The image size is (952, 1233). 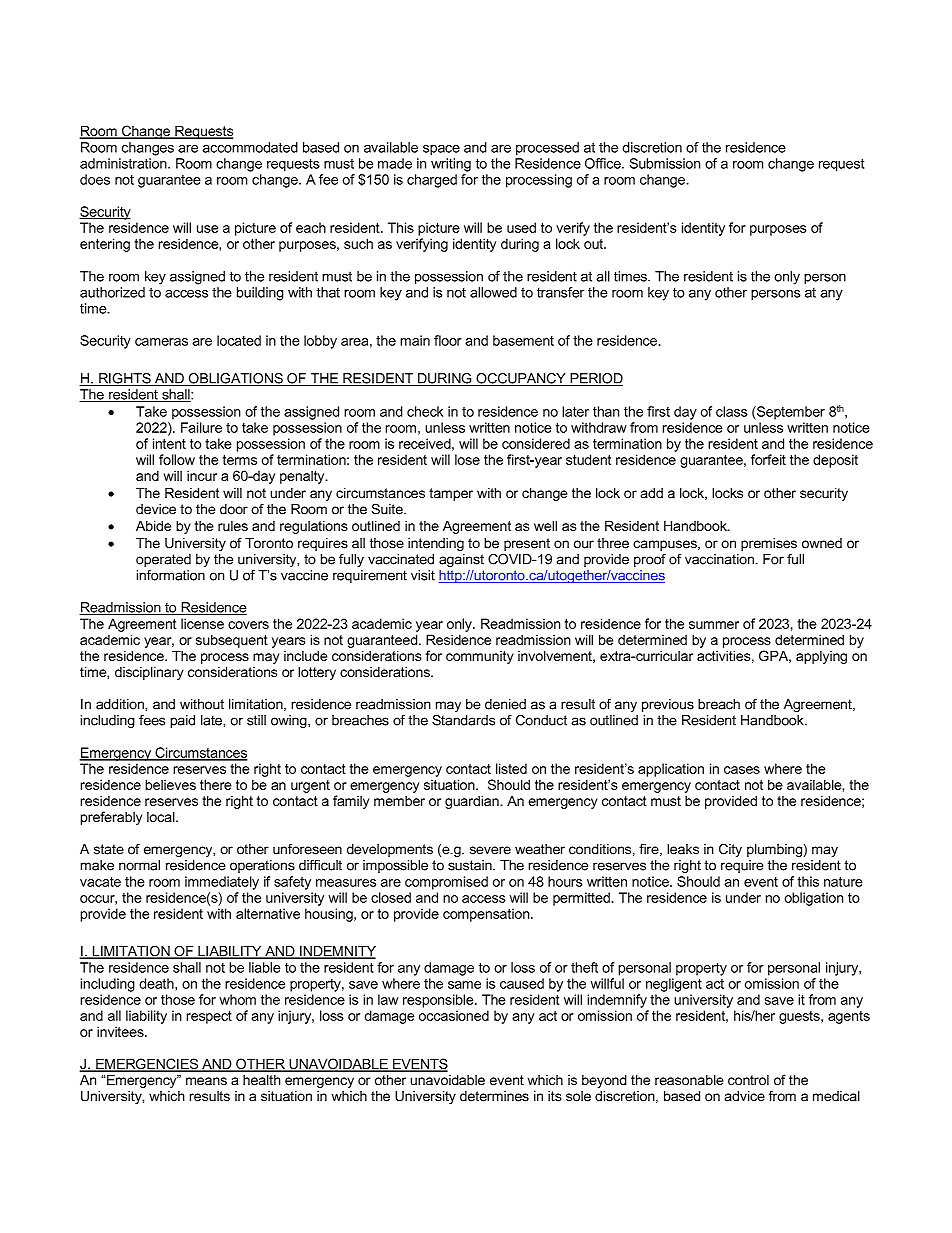 I want to click on control, so click(x=748, y=1080).
